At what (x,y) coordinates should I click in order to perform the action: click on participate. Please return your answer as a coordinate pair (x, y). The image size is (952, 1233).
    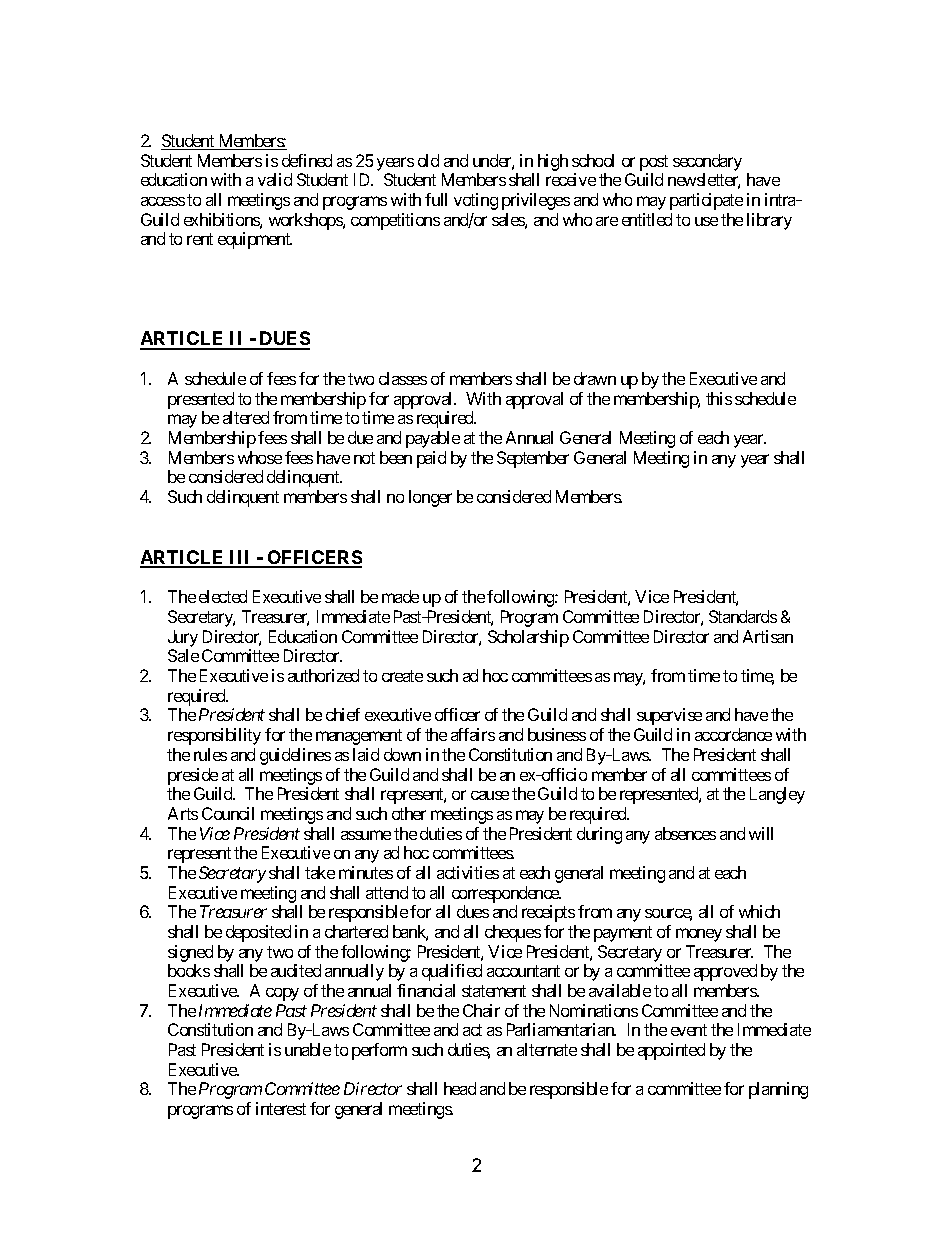
    Looking at the image, I should click on (706, 201).
